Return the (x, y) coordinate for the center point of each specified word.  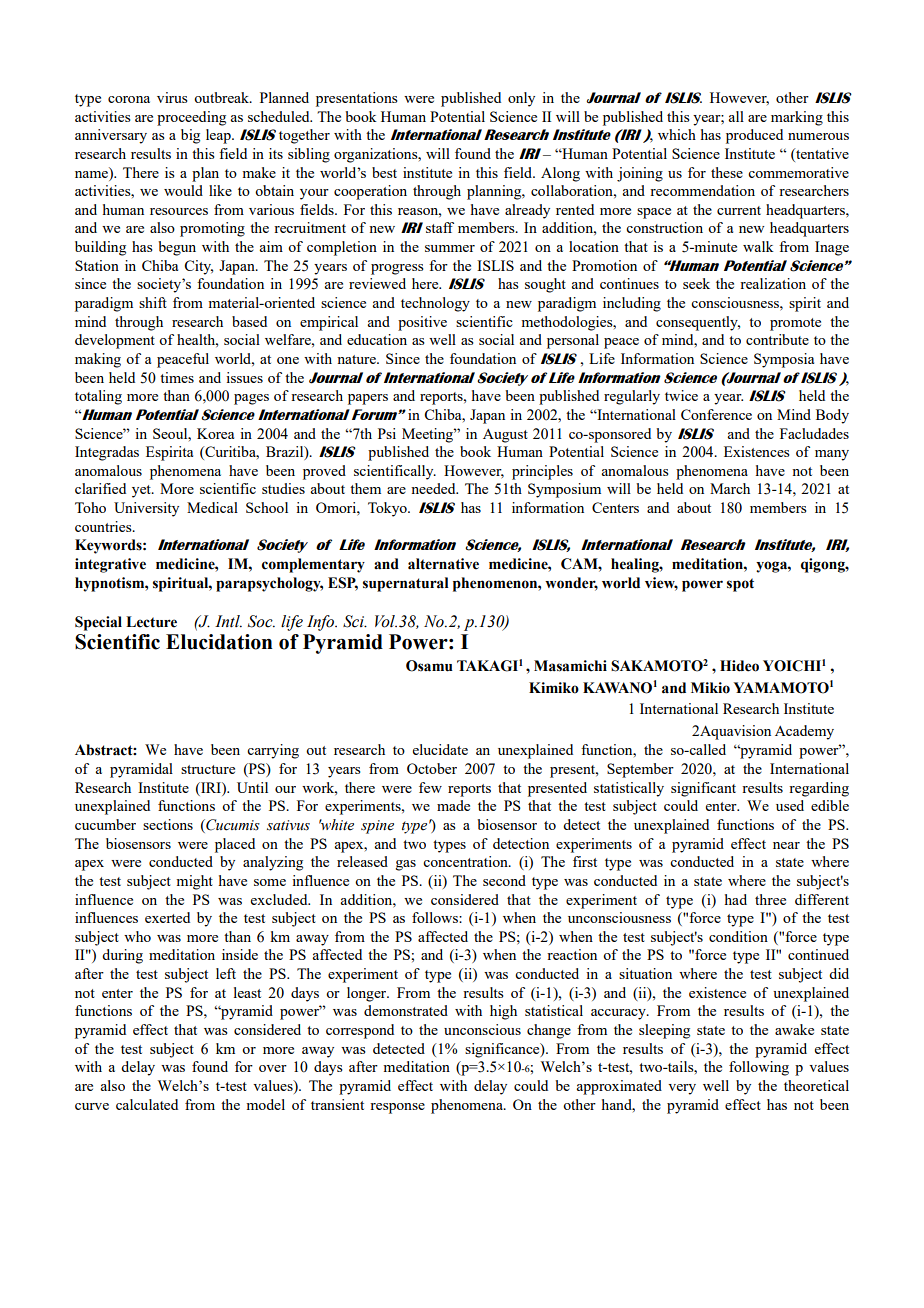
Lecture (151, 622)
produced (754, 136)
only (521, 99)
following (759, 1068)
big (190, 136)
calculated (147, 1104)
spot (740, 585)
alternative (443, 564)
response (397, 1108)
